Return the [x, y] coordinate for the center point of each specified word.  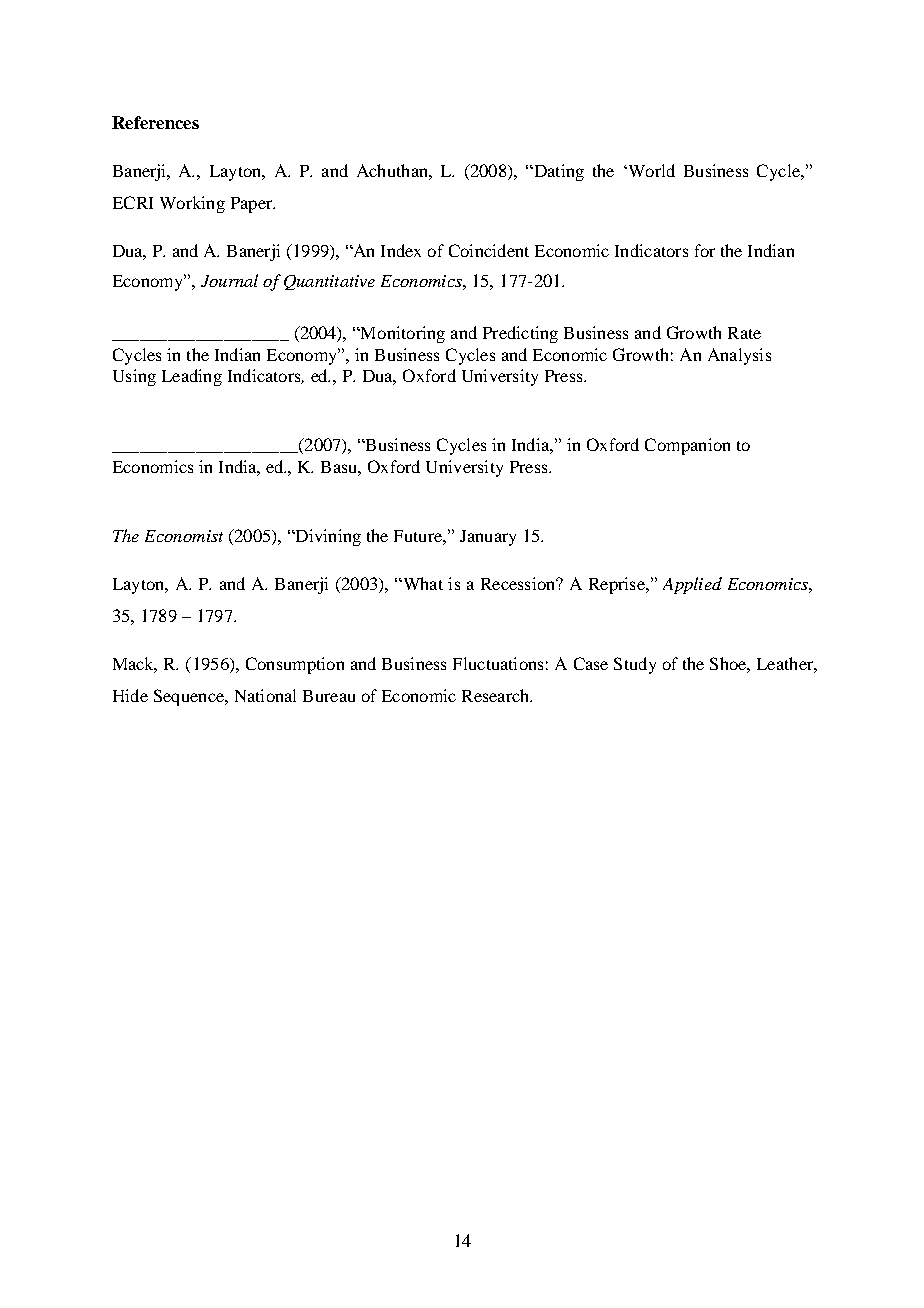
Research [497, 695]
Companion [687, 446]
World [650, 170]
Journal [229, 280]
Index [401, 250]
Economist [184, 536]
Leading [192, 377]
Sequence [190, 697]
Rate [744, 333]
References [155, 122]
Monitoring [402, 334]
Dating [557, 172]
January [488, 538]
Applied [692, 585]
